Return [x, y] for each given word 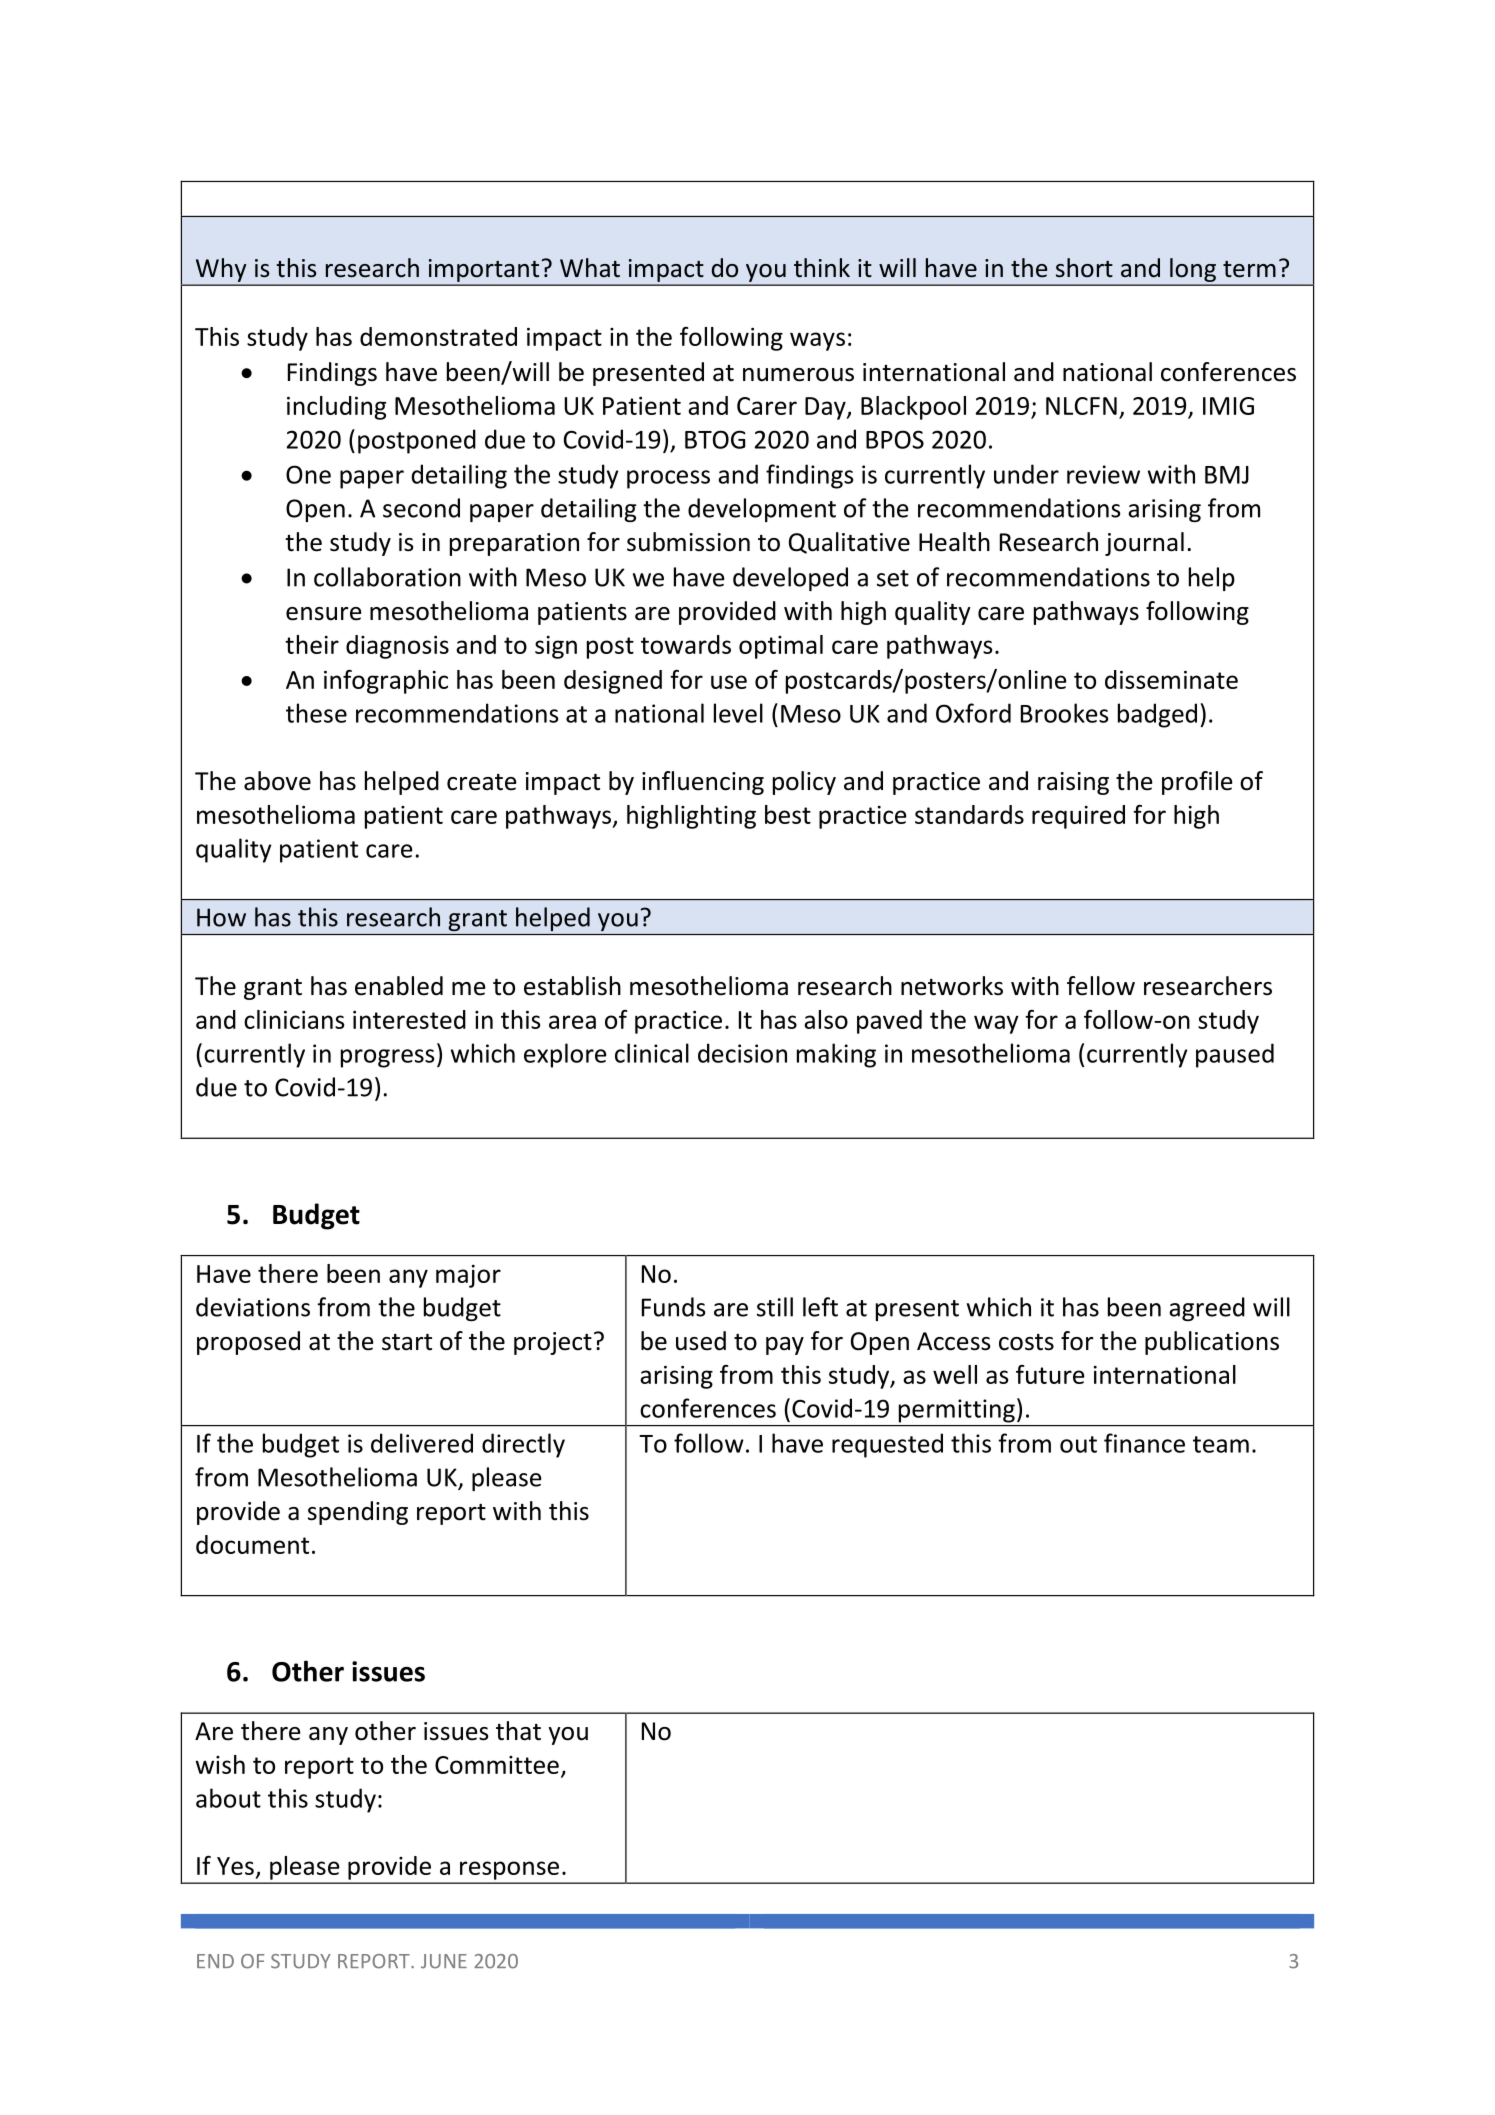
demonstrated [438, 336]
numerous [798, 375]
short [1084, 268]
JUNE [444, 1961]
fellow [1101, 986]
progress [387, 1058]
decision [742, 1053]
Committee [497, 1765]
